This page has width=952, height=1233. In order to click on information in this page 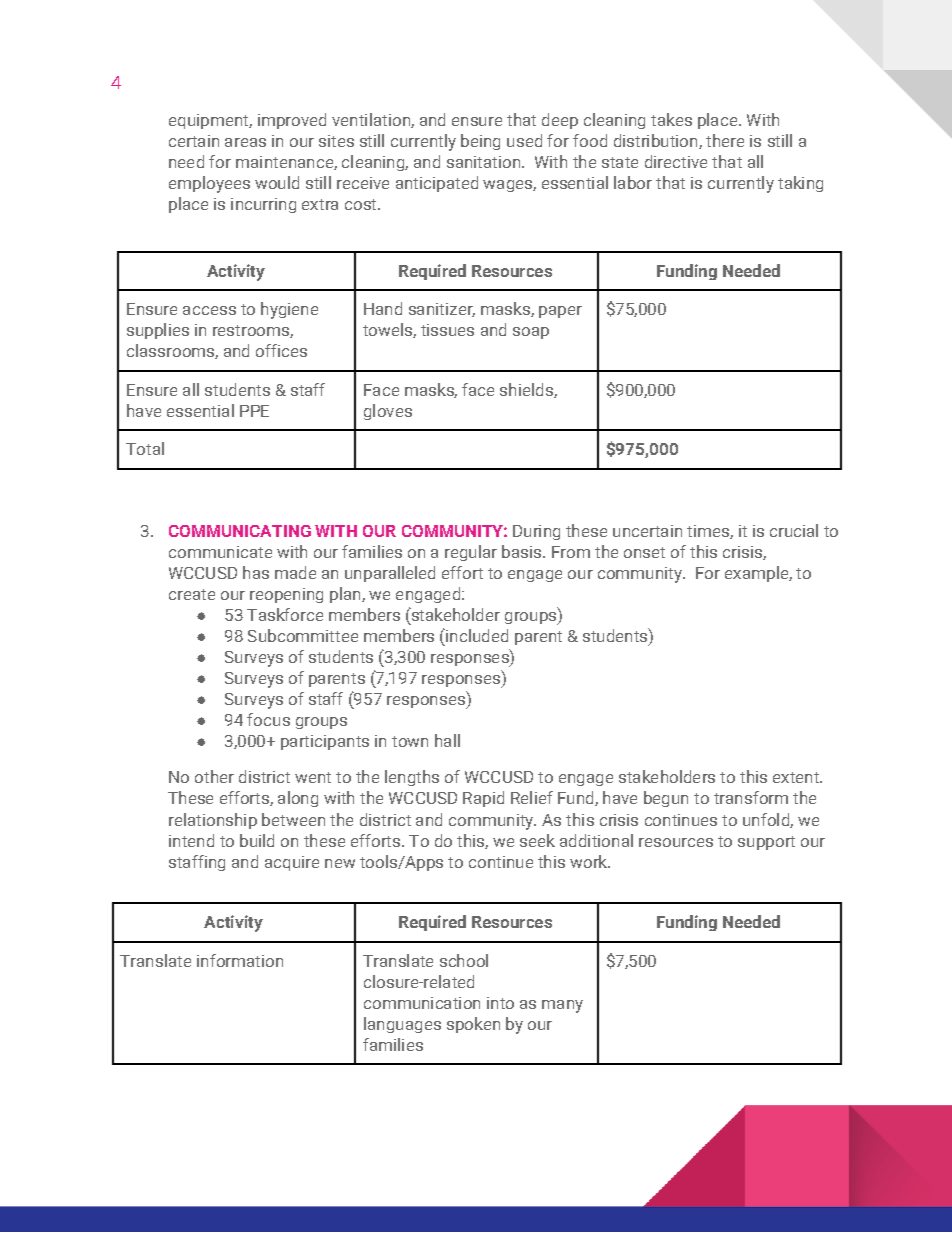, I will do `click(240, 960)`.
